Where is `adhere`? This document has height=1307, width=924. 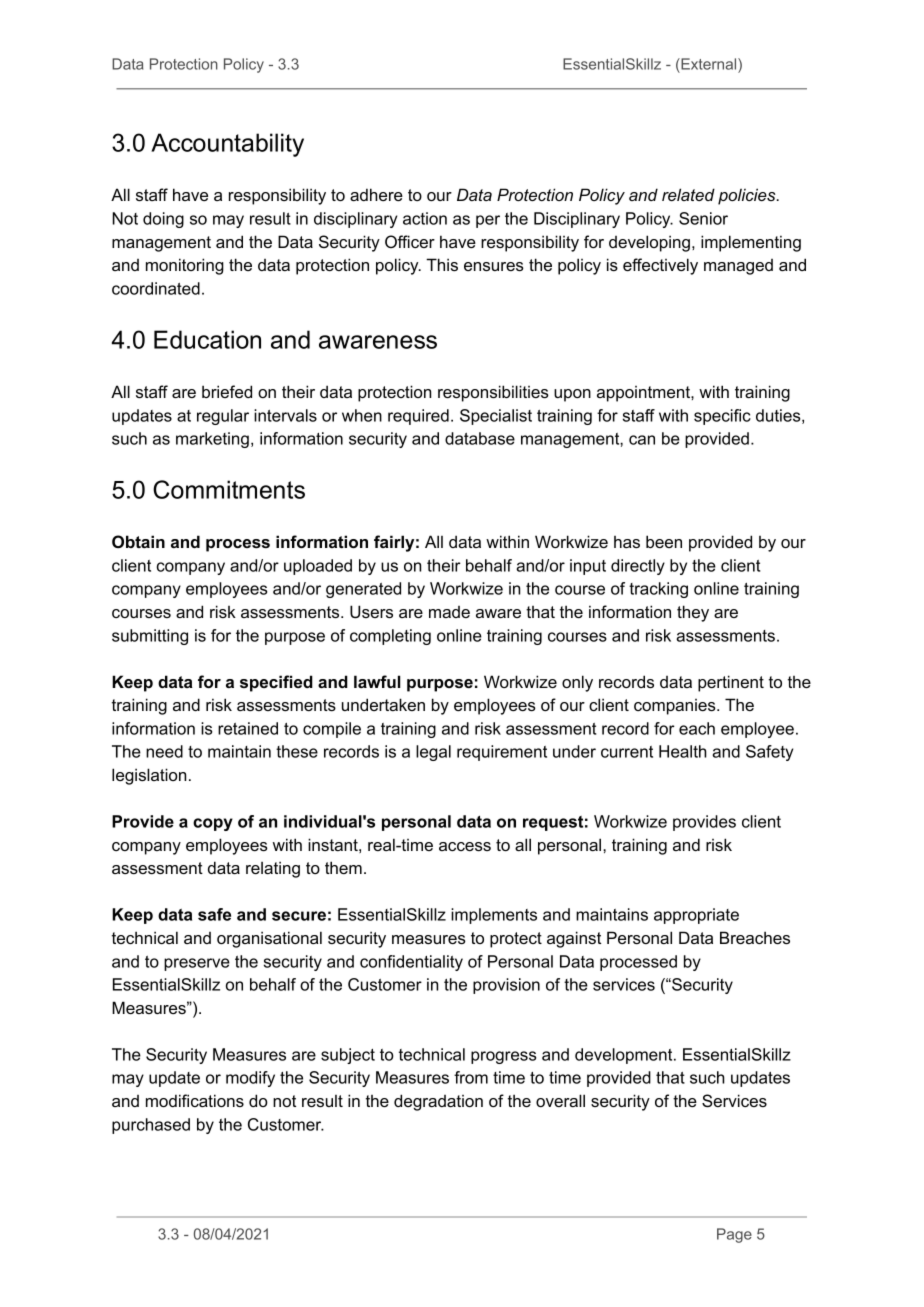 adhere is located at coordinates (376, 194).
